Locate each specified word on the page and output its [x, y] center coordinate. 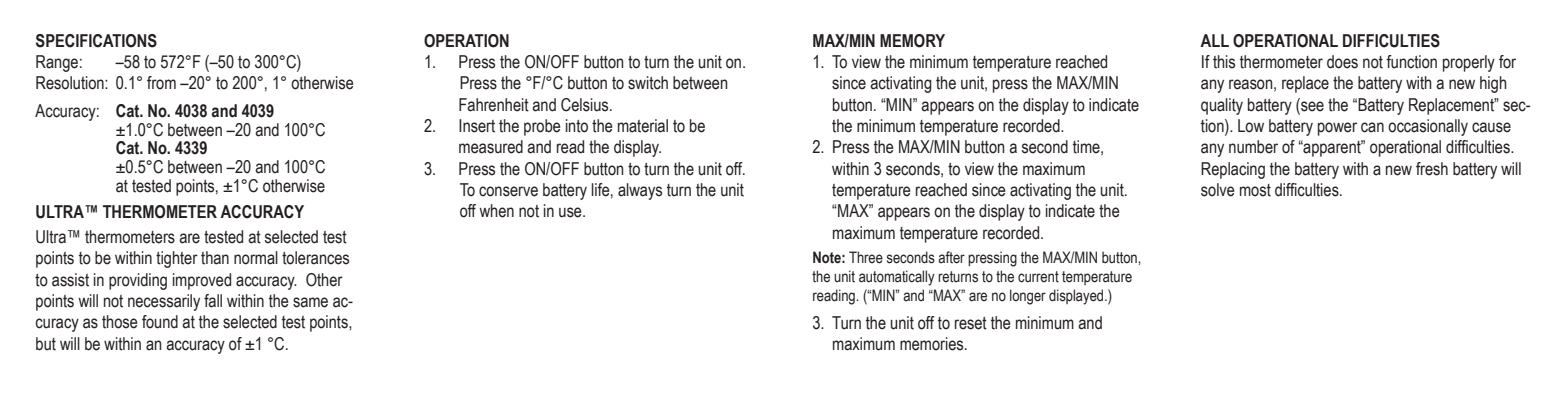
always [640, 191]
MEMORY [912, 41]
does [1342, 62]
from [161, 83]
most [1255, 190]
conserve [508, 191]
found [160, 322]
